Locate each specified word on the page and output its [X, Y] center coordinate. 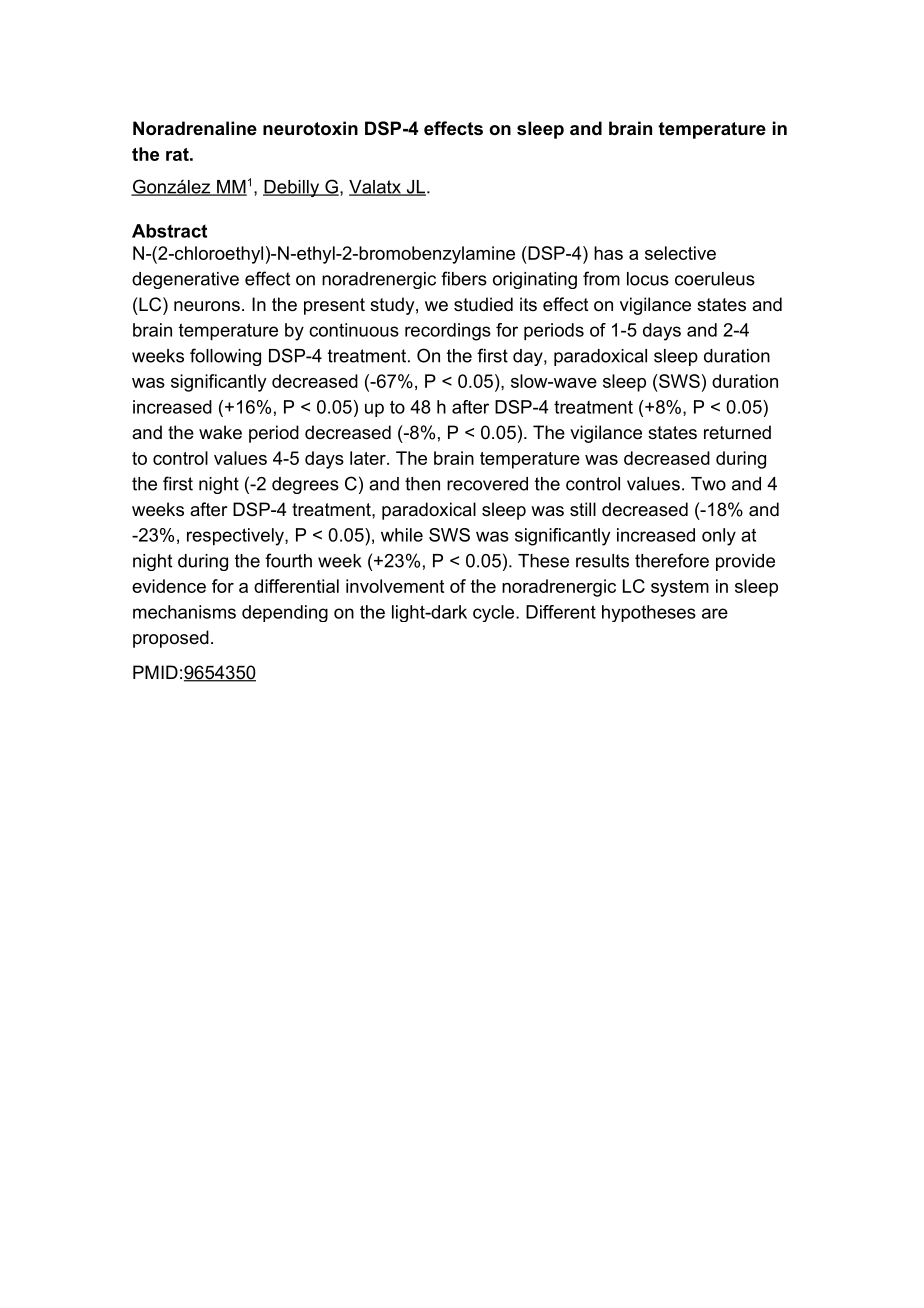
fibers [464, 278]
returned [737, 432]
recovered [487, 484]
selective [680, 253]
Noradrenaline [195, 128]
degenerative [185, 280]
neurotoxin [310, 128]
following [225, 357]
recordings [448, 332]
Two [708, 484]
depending [285, 613]
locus [648, 279]
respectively [236, 537]
